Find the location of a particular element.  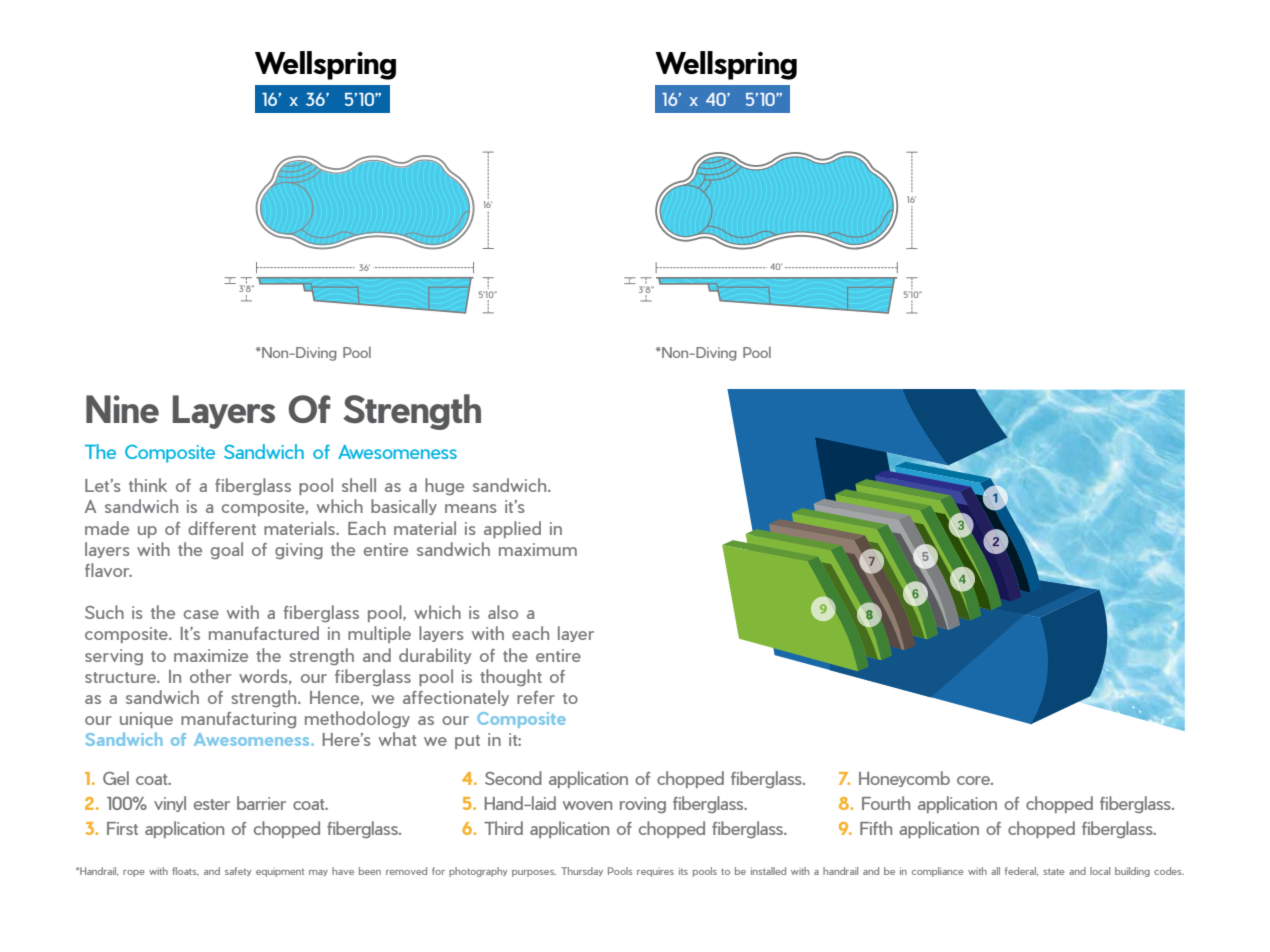

huge is located at coordinates (444, 486).
